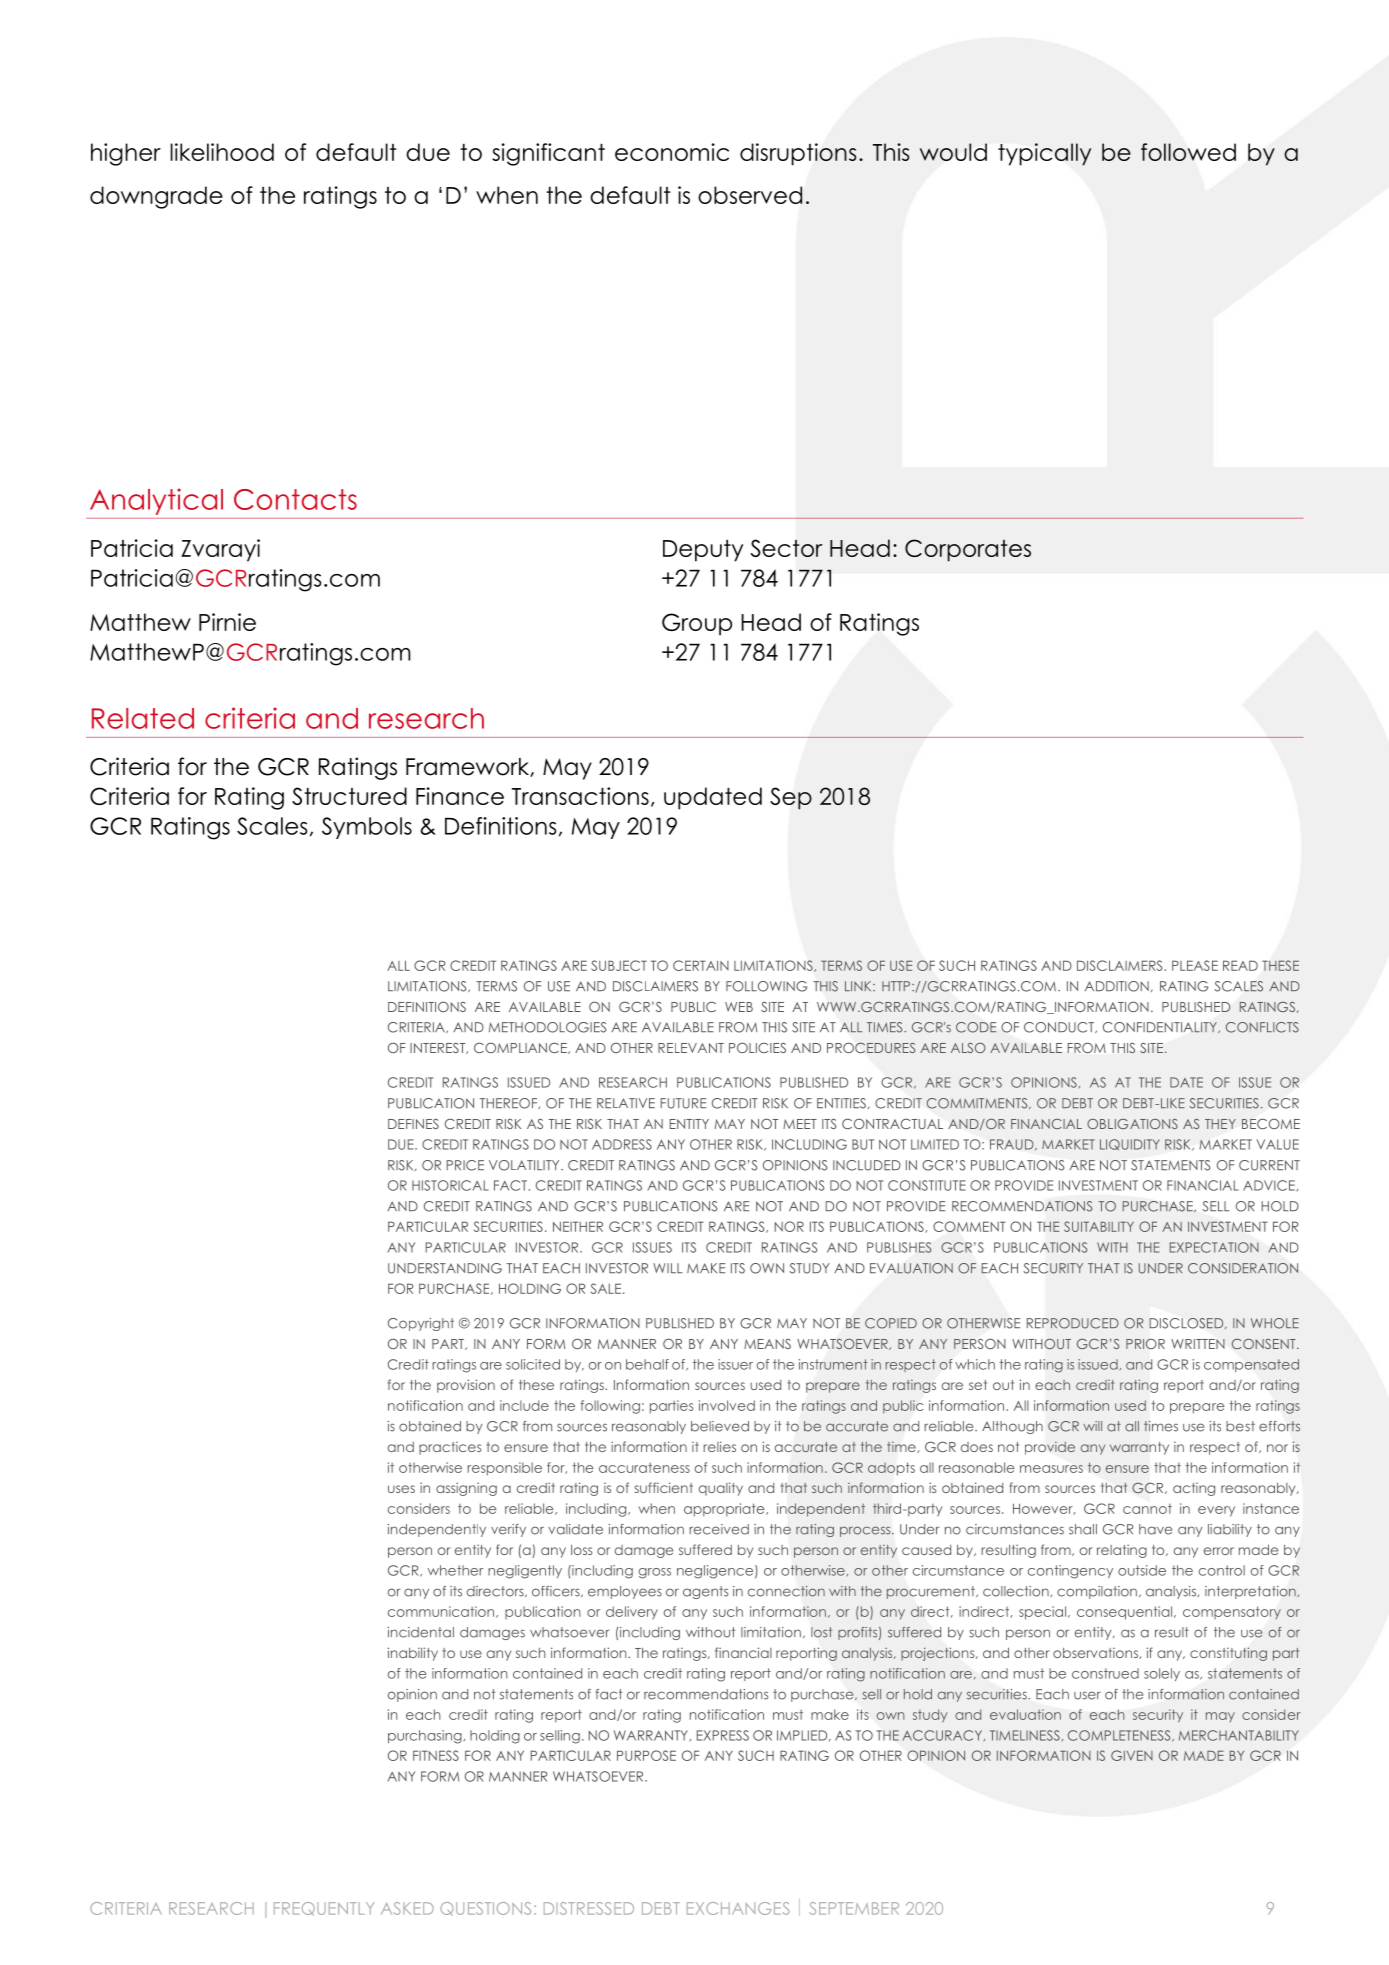  What do you see at coordinates (968, 550) in the page?
I see `Corporates` at bounding box center [968, 550].
